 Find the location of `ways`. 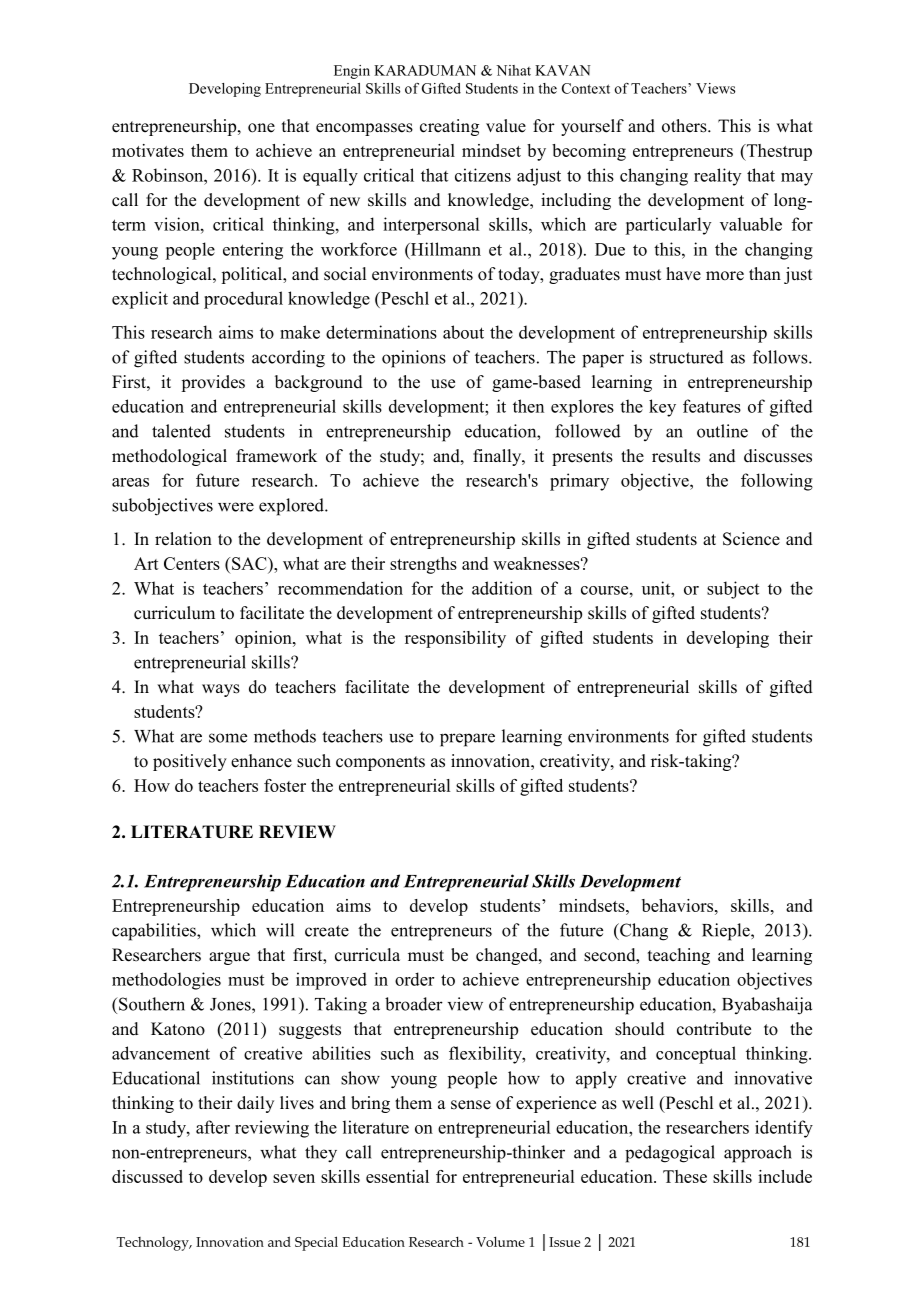

ways is located at coordinates (221, 690).
